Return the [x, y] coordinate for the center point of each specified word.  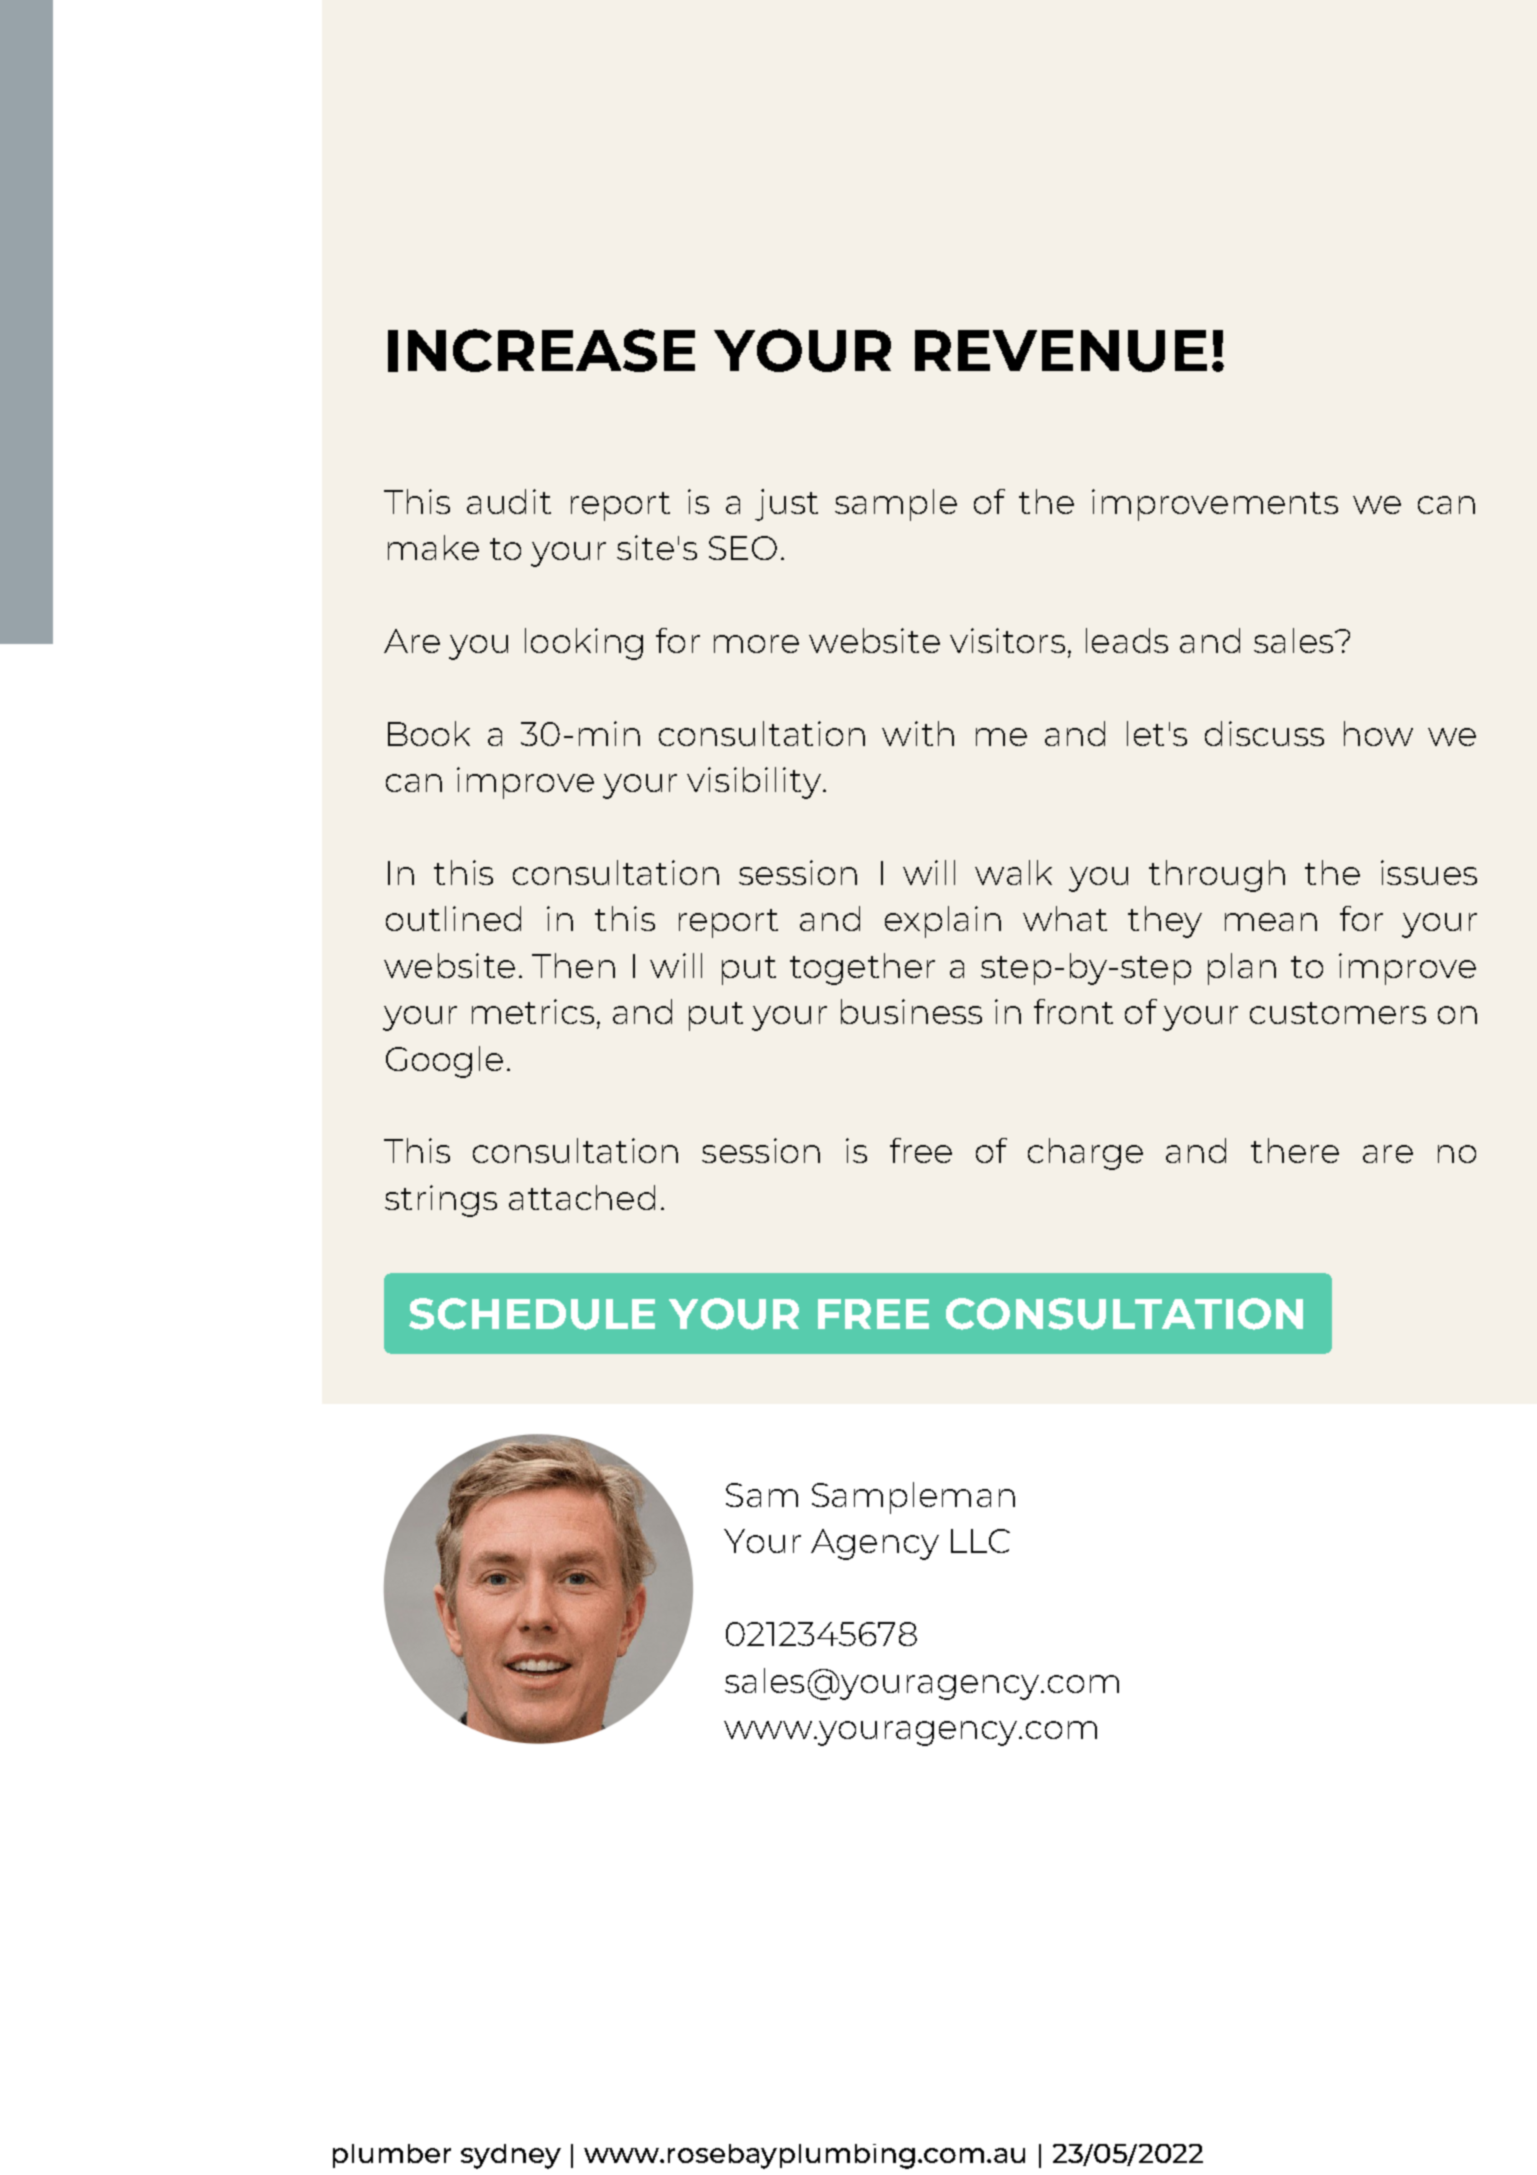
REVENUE [1061, 351]
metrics [533, 1011]
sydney [511, 2156]
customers [1338, 1013]
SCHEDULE [532, 1314]
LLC [980, 1541]
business [911, 1011]
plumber [392, 2156]
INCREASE [541, 350]
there [1295, 1150]
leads [1127, 640]
